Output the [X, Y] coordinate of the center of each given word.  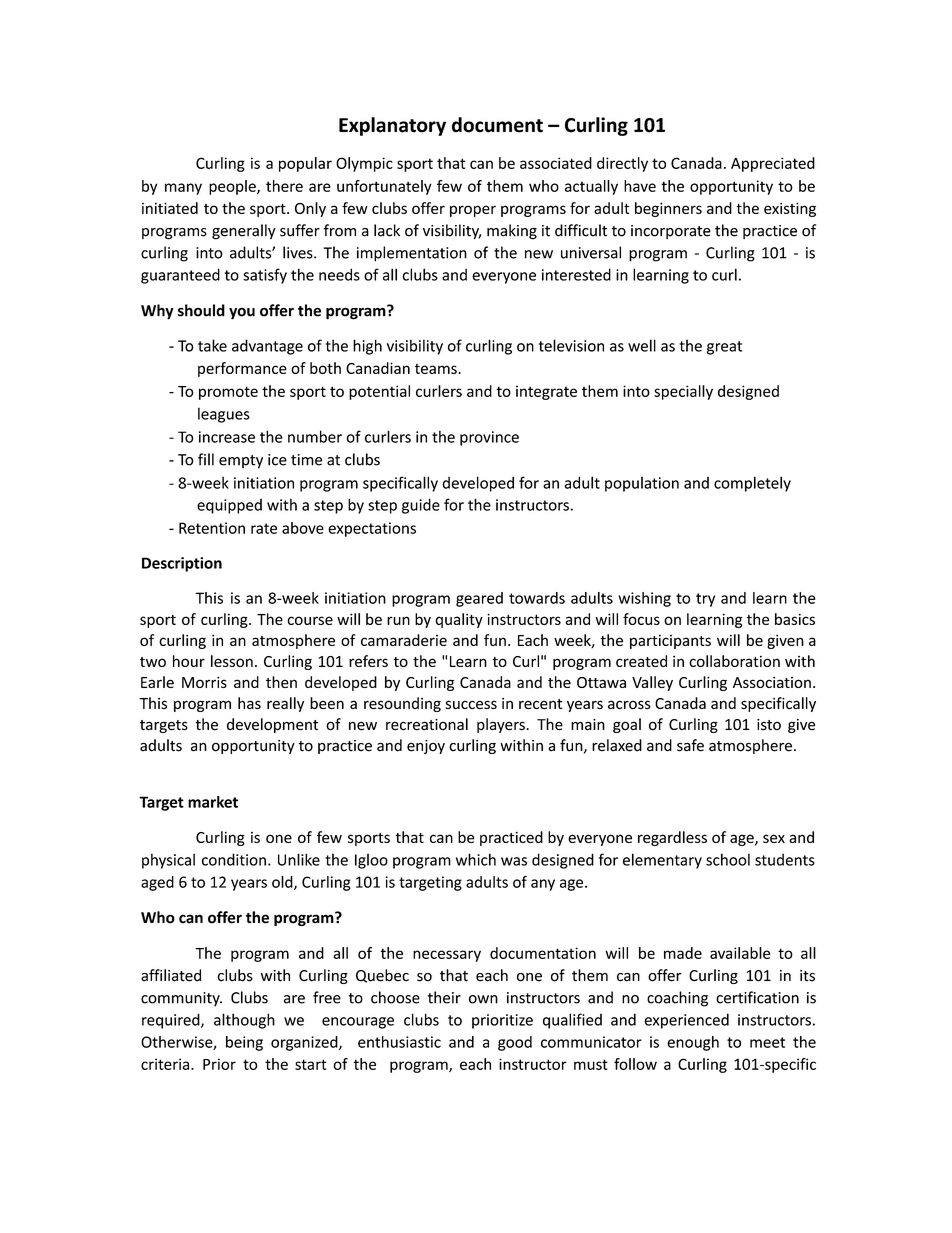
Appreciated [773, 164]
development [272, 725]
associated [556, 163]
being [244, 1043]
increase [227, 437]
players [502, 725]
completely [752, 484]
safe [690, 745]
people [233, 187]
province [489, 438]
